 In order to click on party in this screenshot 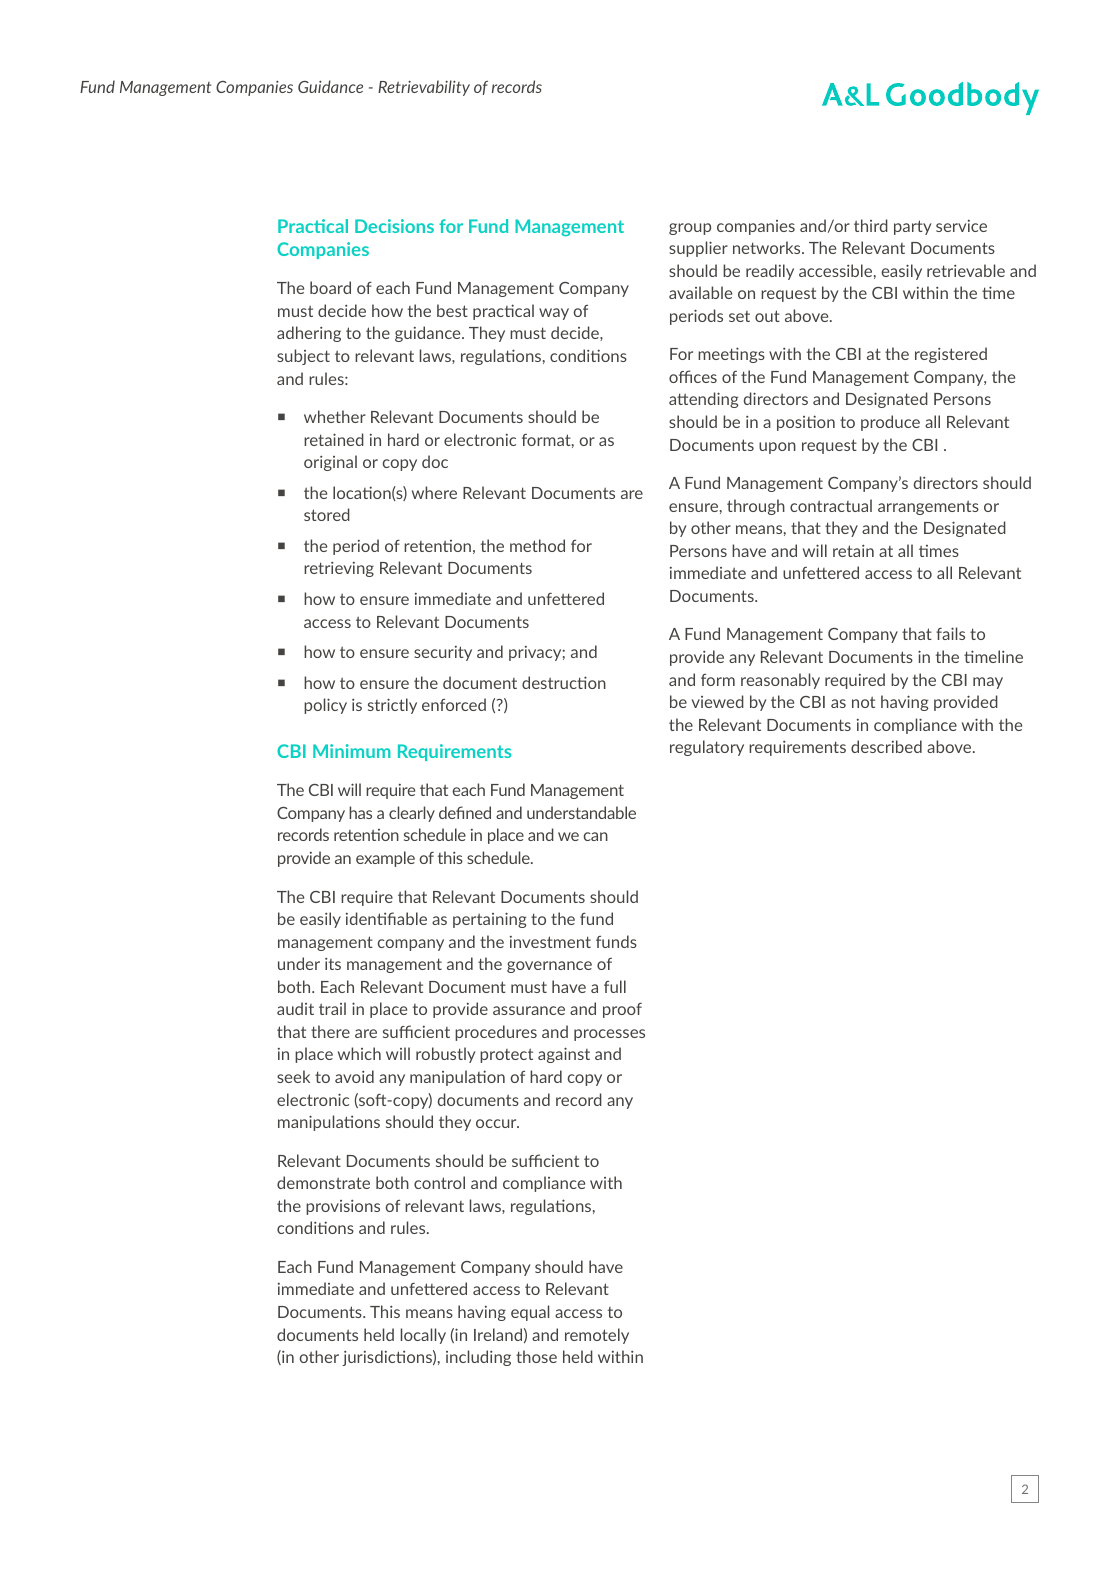, I will do `click(912, 227)`.
